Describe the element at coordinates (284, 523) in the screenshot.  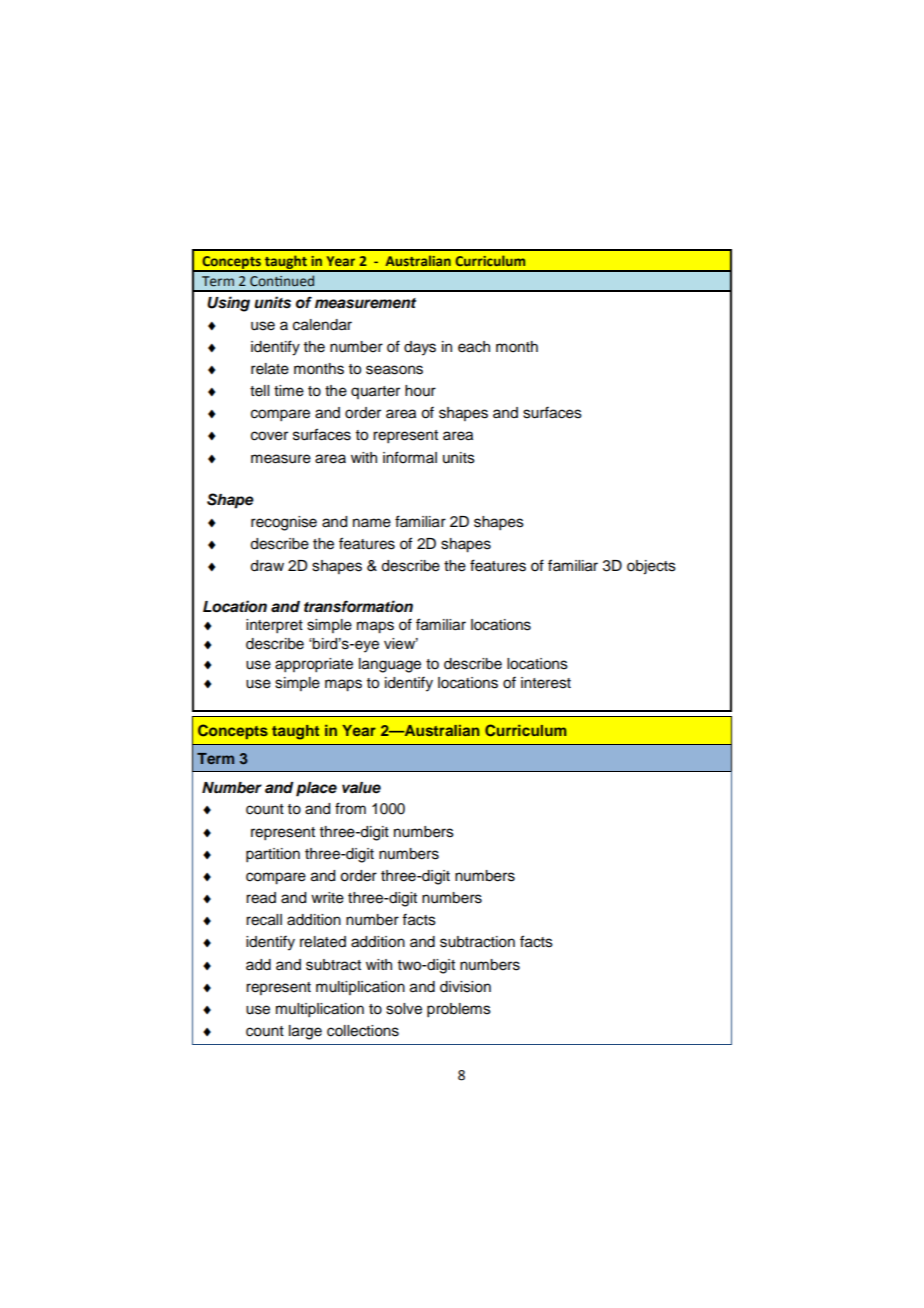
I see `recognise` at that location.
